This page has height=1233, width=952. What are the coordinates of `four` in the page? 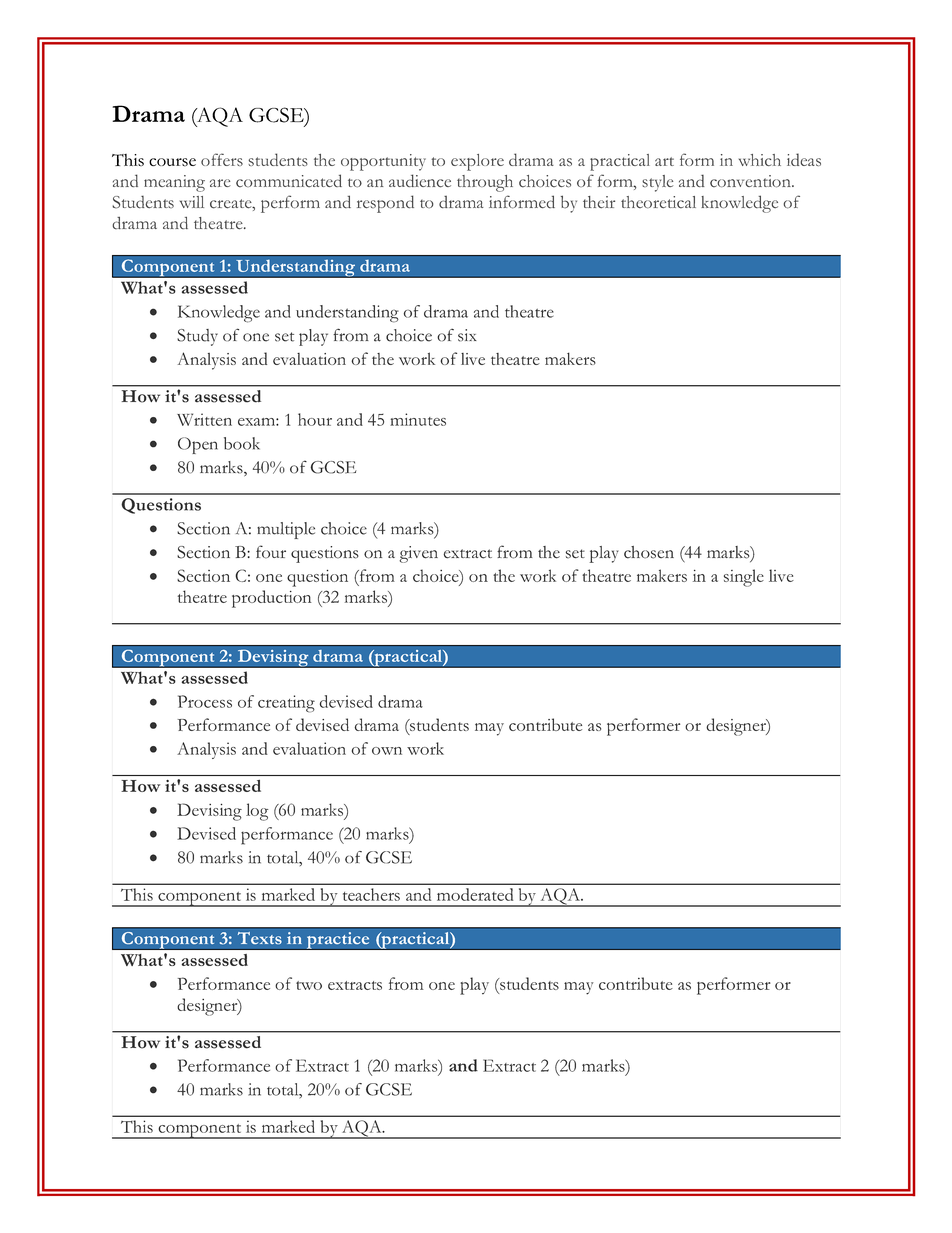 It's located at (271, 552).
